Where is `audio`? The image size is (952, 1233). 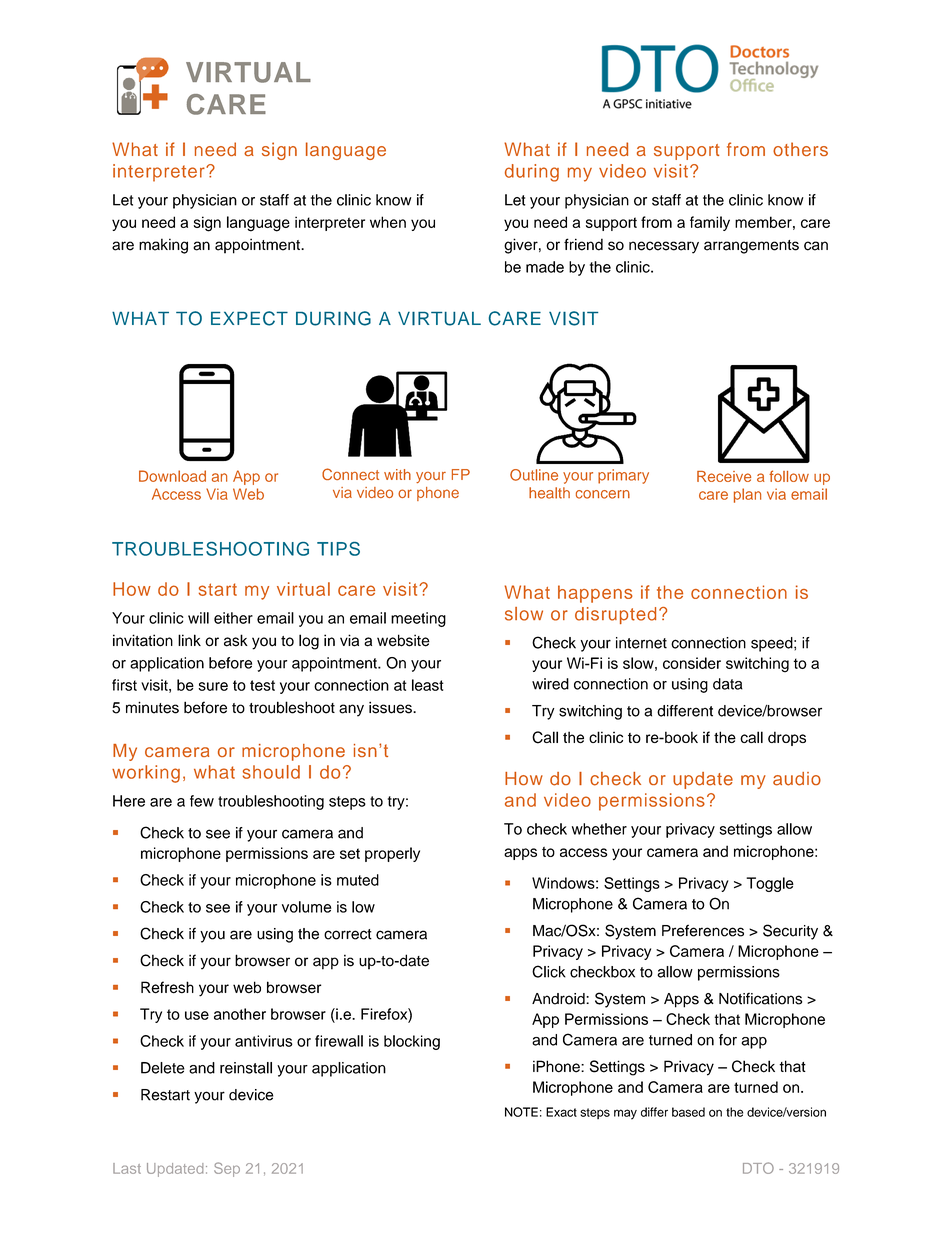 audio is located at coordinates (797, 779).
